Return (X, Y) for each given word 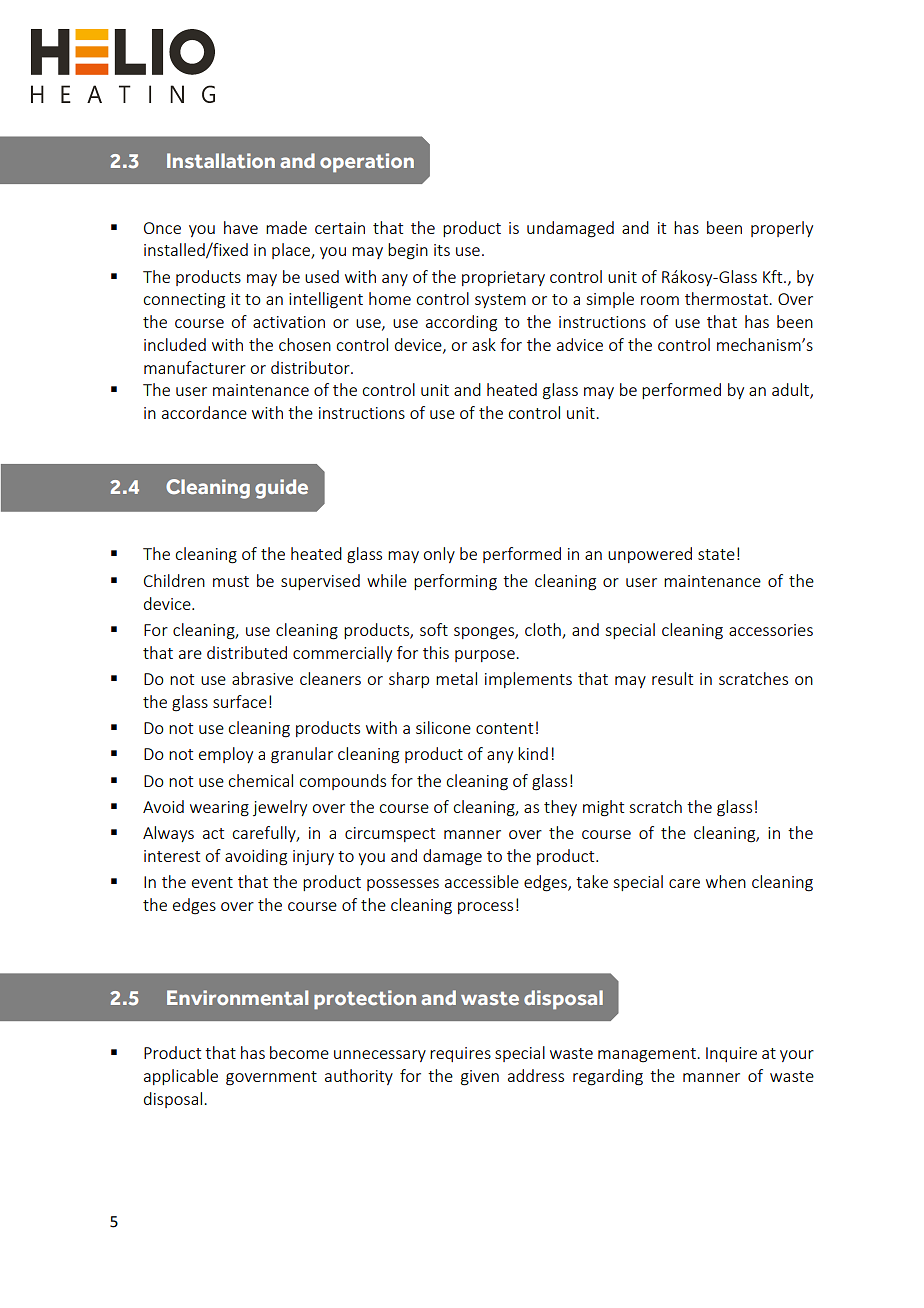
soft (434, 629)
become (299, 1052)
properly (782, 229)
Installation (221, 160)
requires (460, 1054)
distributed (247, 652)
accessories (771, 630)
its (442, 250)
